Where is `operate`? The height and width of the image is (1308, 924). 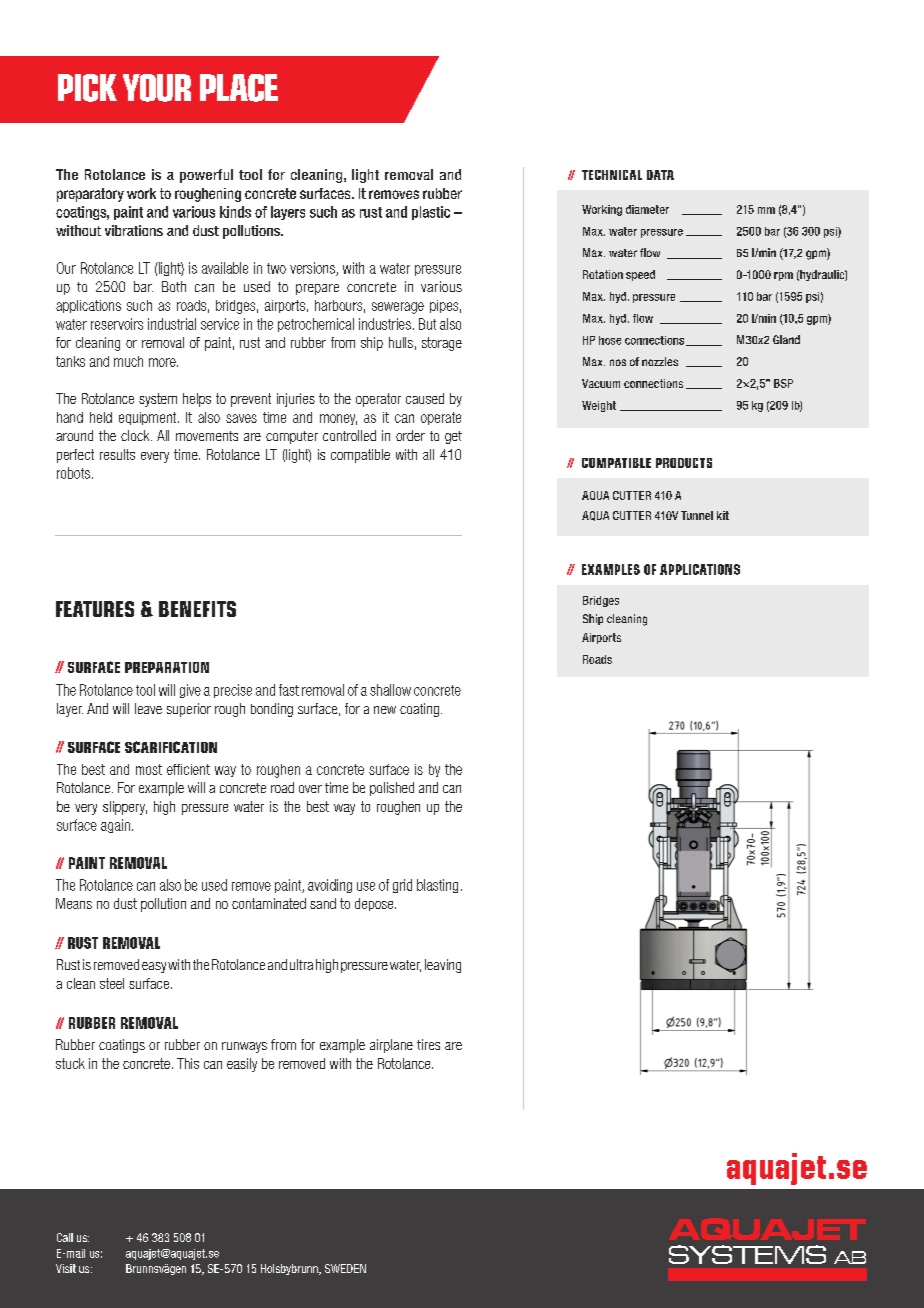
operate is located at coordinates (441, 418).
